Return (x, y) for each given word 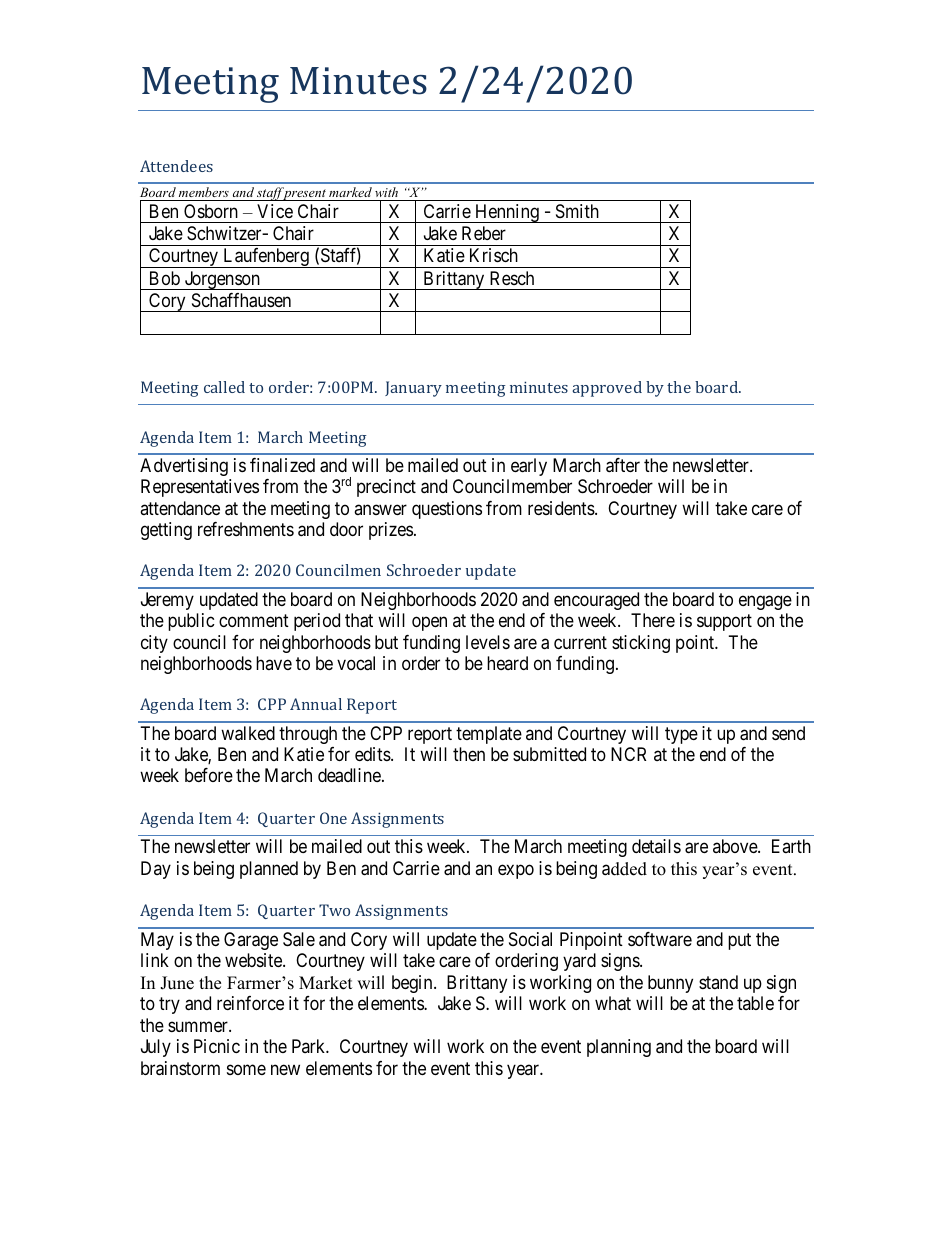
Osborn (211, 211)
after (623, 465)
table (755, 1003)
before (209, 775)
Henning (507, 213)
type (681, 735)
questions (447, 510)
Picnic (217, 1046)
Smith (577, 211)
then (469, 754)
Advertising (184, 467)
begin (413, 984)
